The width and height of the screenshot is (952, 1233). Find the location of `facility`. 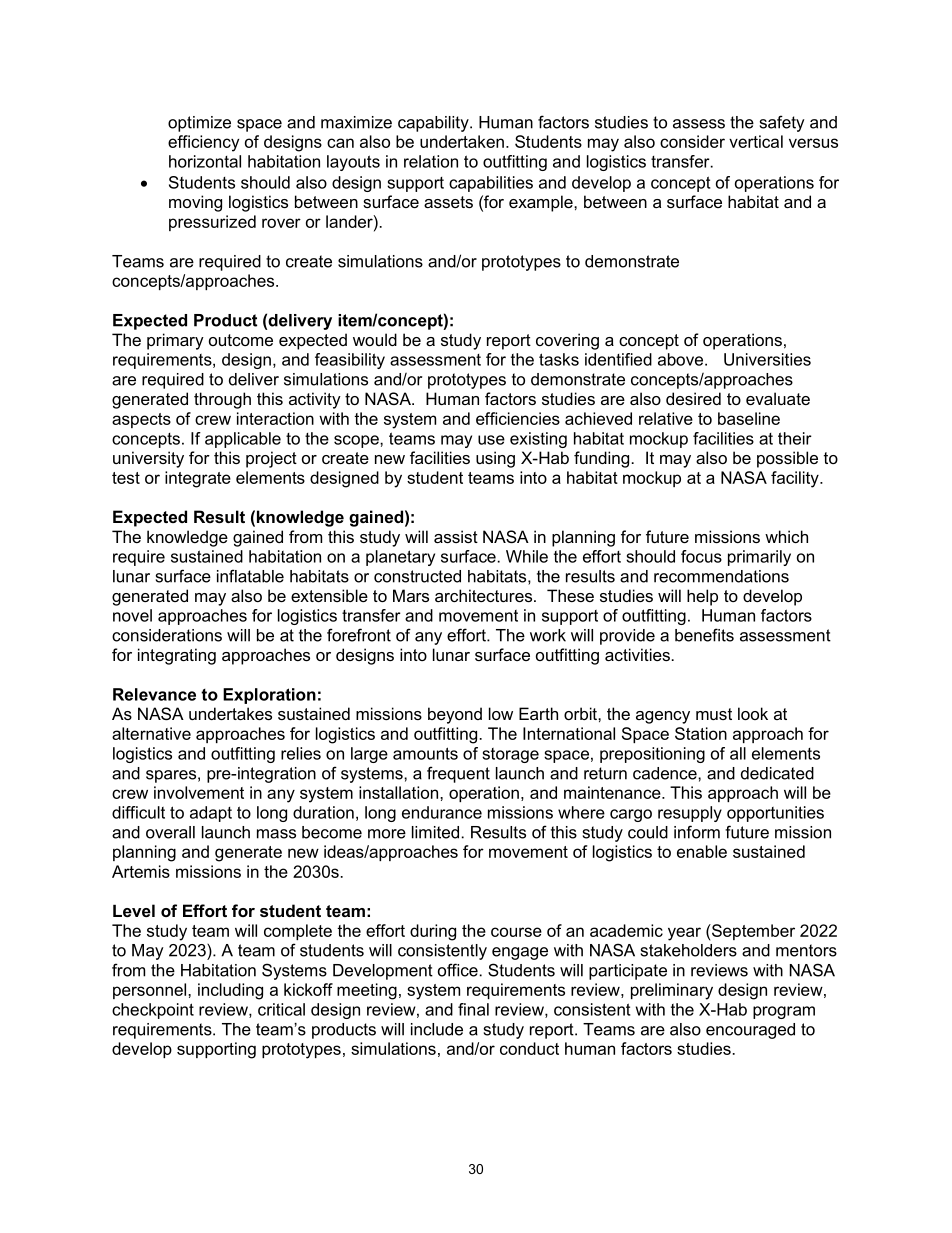

facility is located at coordinates (796, 479).
